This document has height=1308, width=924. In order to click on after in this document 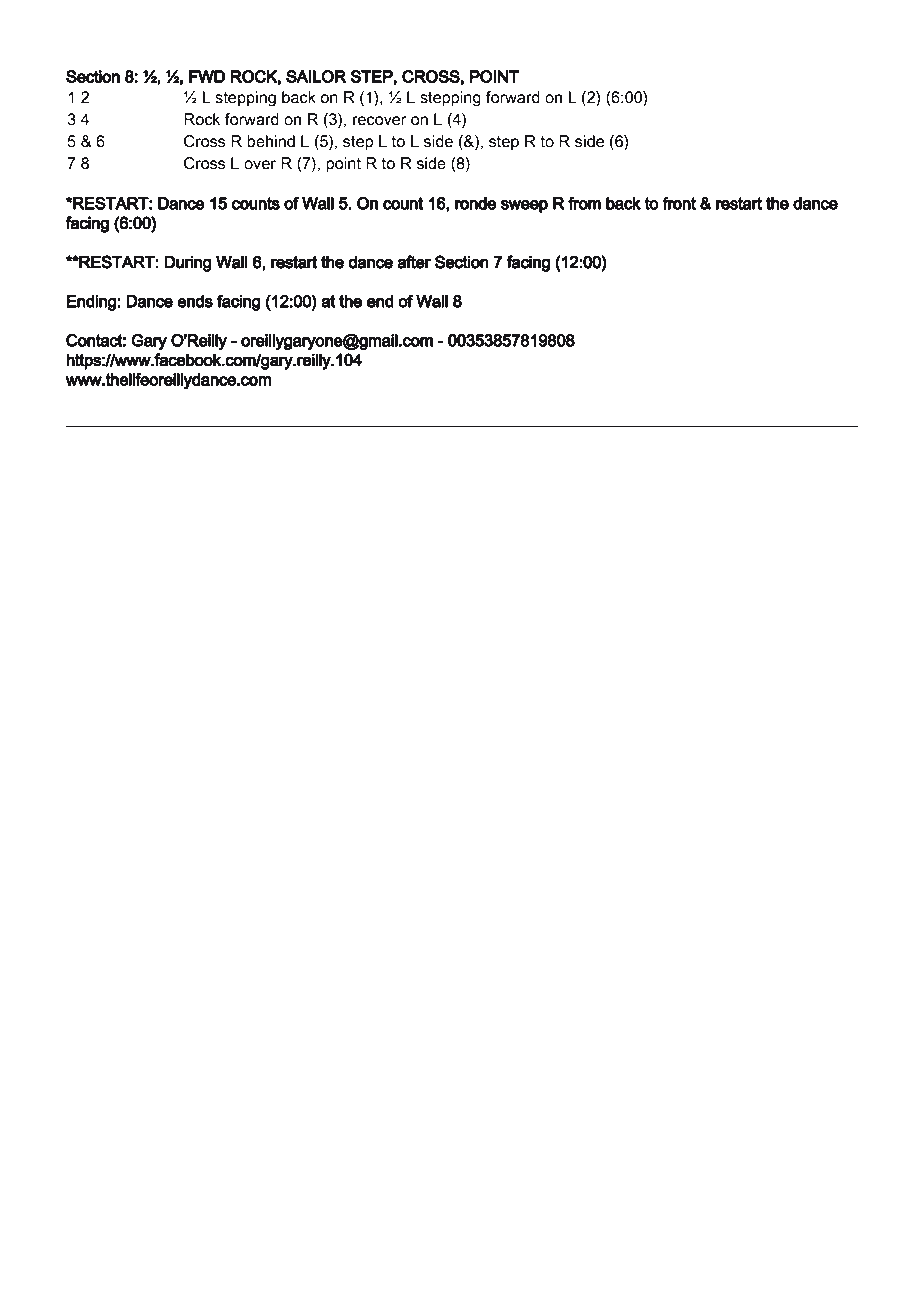, I will do `click(414, 262)`.
